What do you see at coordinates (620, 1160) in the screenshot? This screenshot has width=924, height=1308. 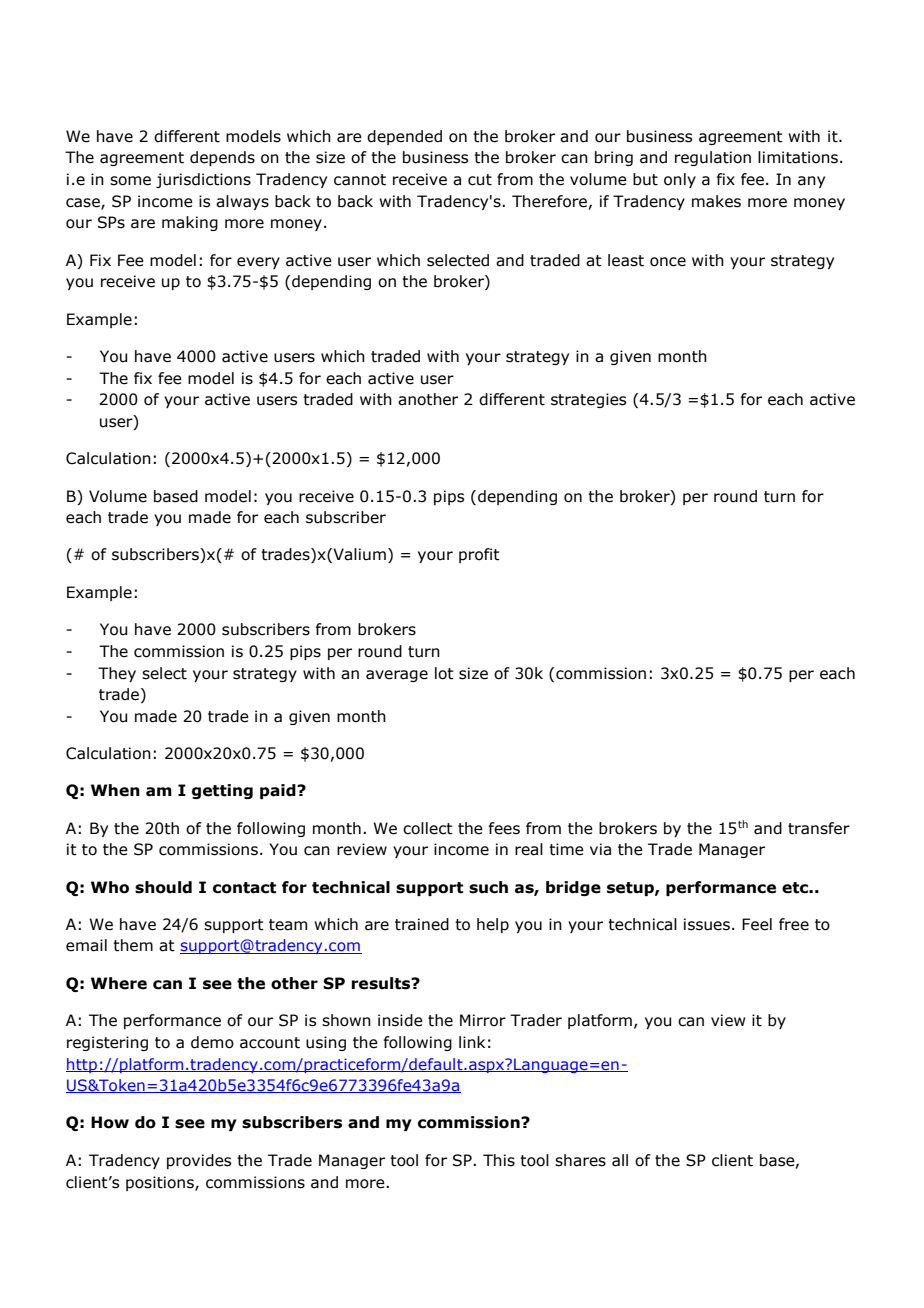 I see `all` at bounding box center [620, 1160].
